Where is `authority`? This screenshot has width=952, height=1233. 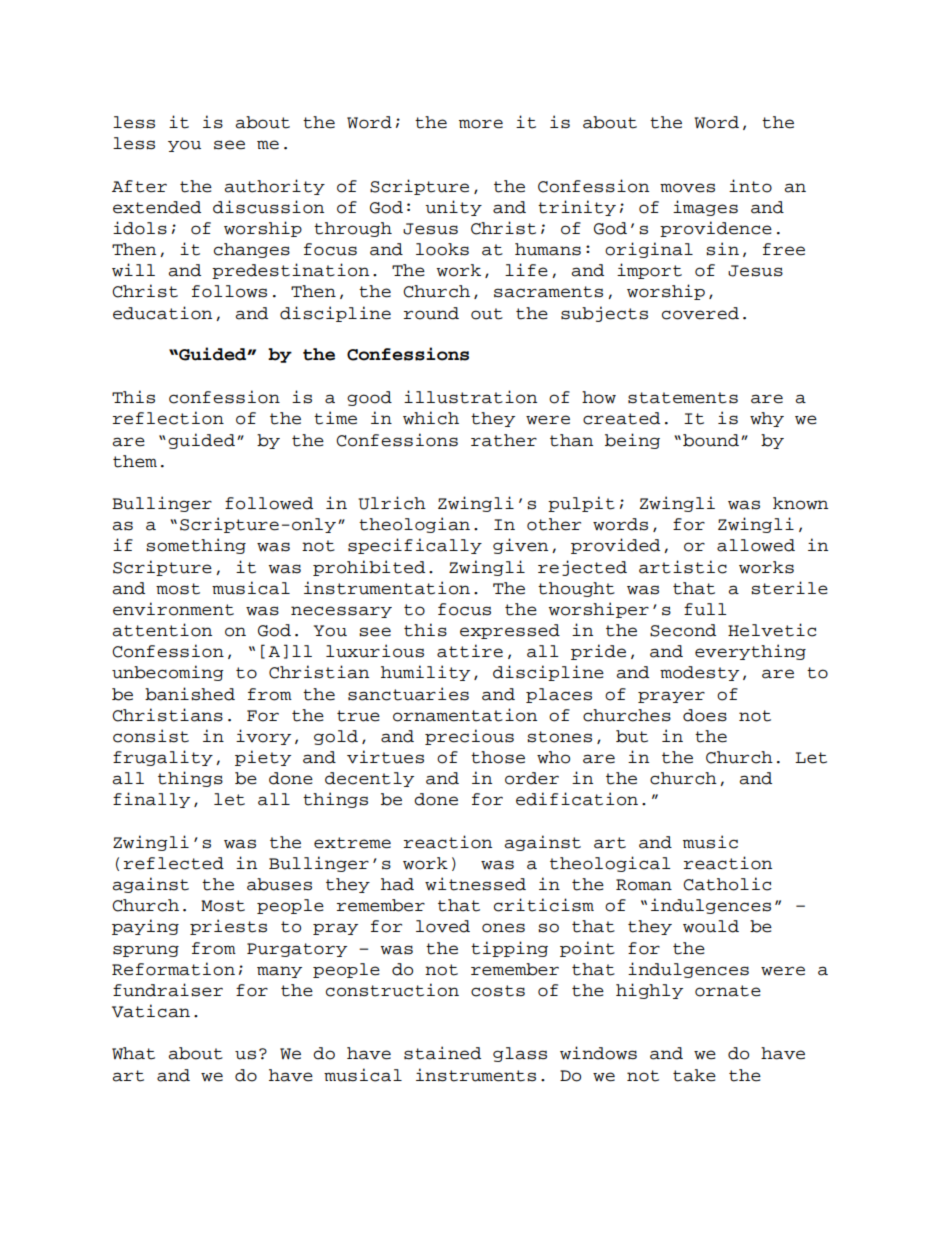 authority is located at coordinates (274, 187).
